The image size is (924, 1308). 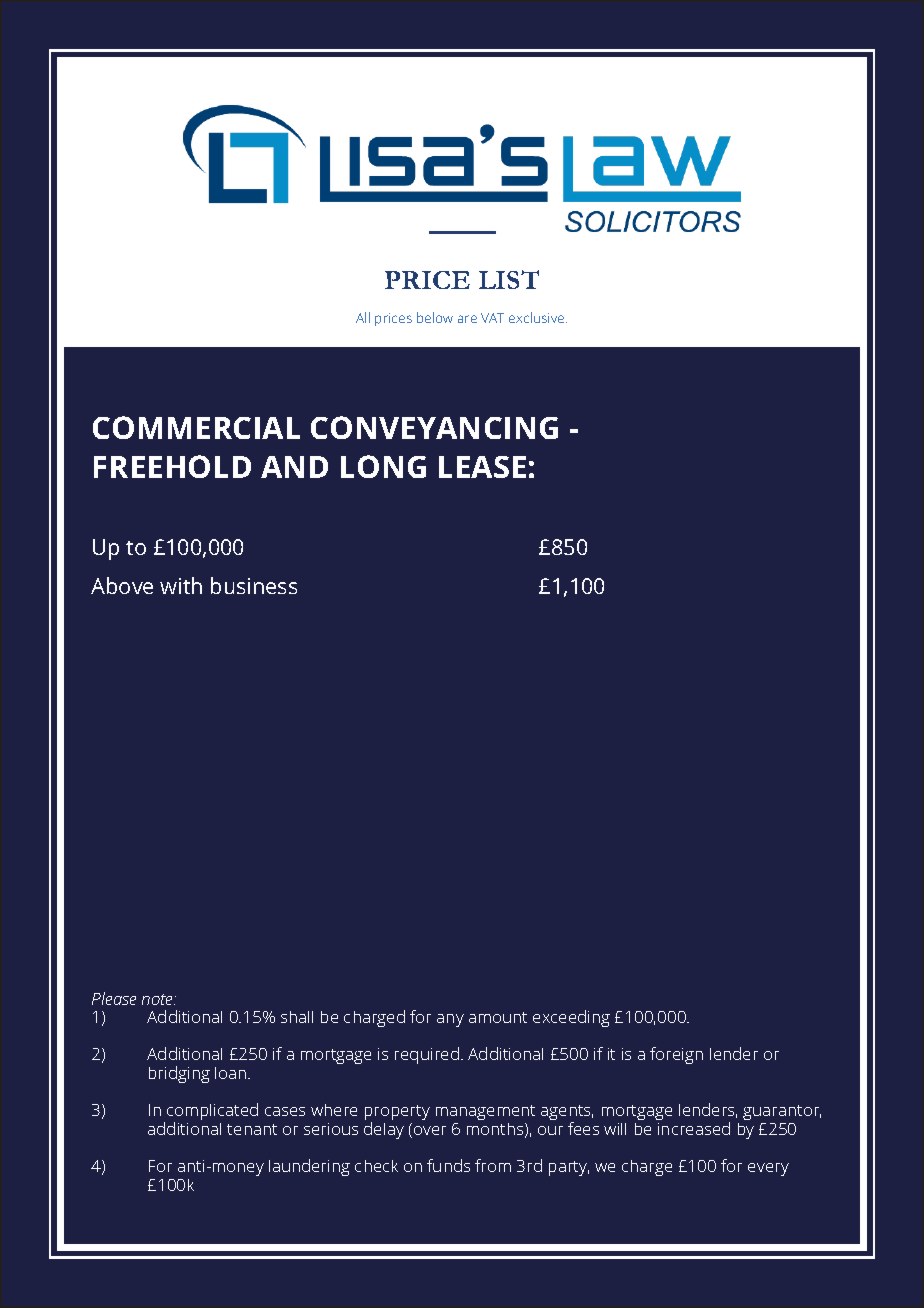 I want to click on exclusive, so click(x=538, y=317).
